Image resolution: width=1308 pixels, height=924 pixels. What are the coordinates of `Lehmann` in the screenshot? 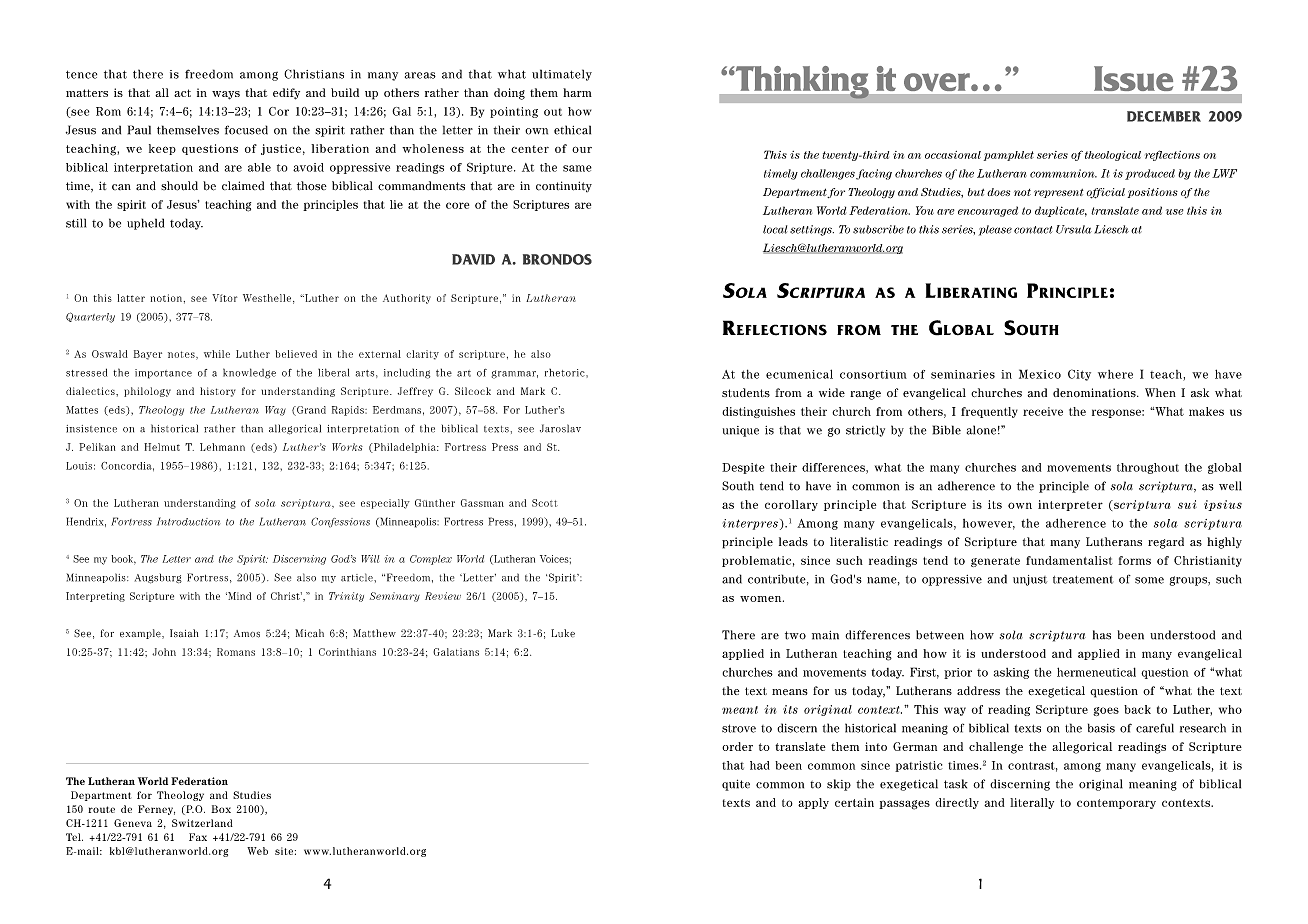 It's located at (222, 447).
